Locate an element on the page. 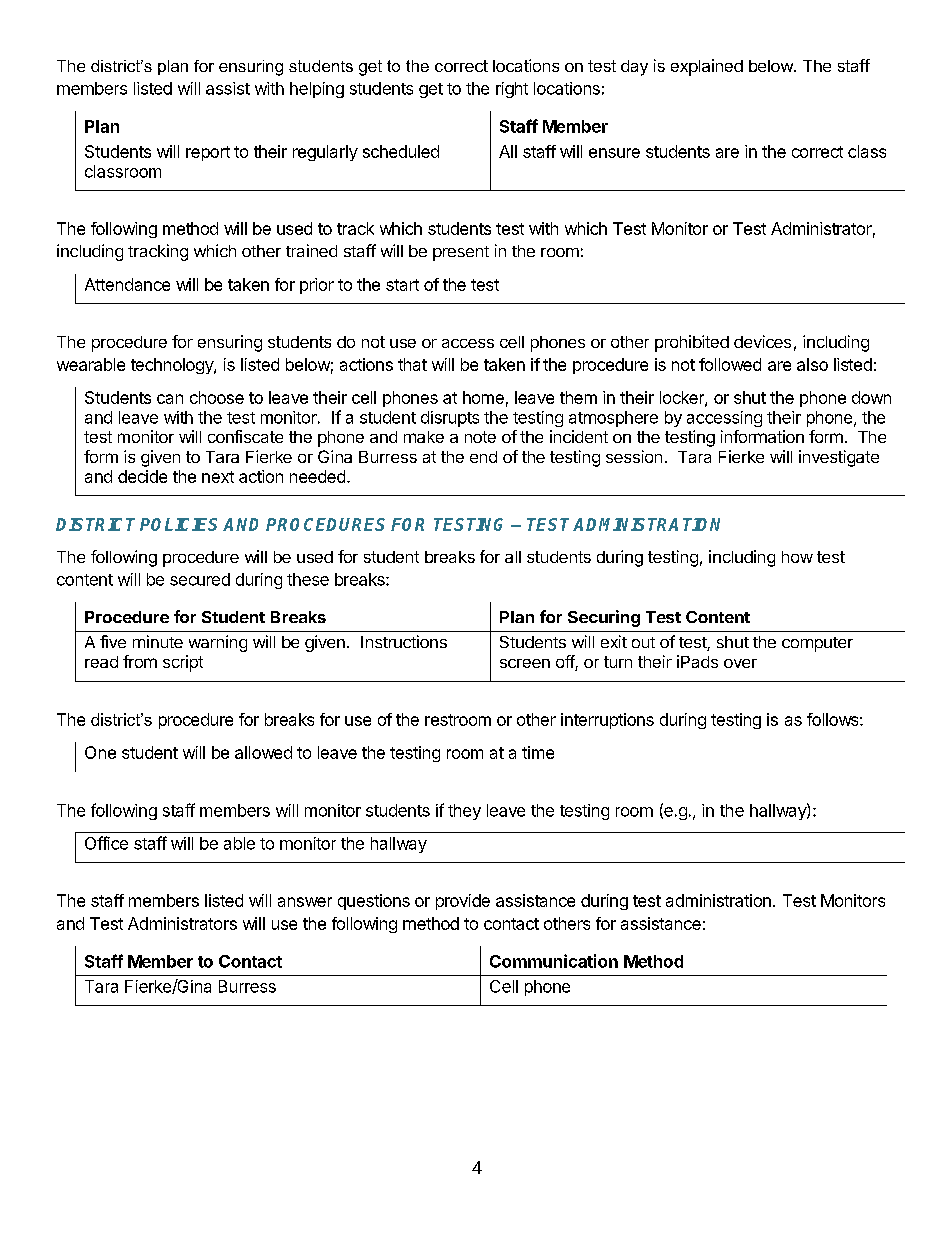 This document has height=1233, width=952. over is located at coordinates (740, 663).
